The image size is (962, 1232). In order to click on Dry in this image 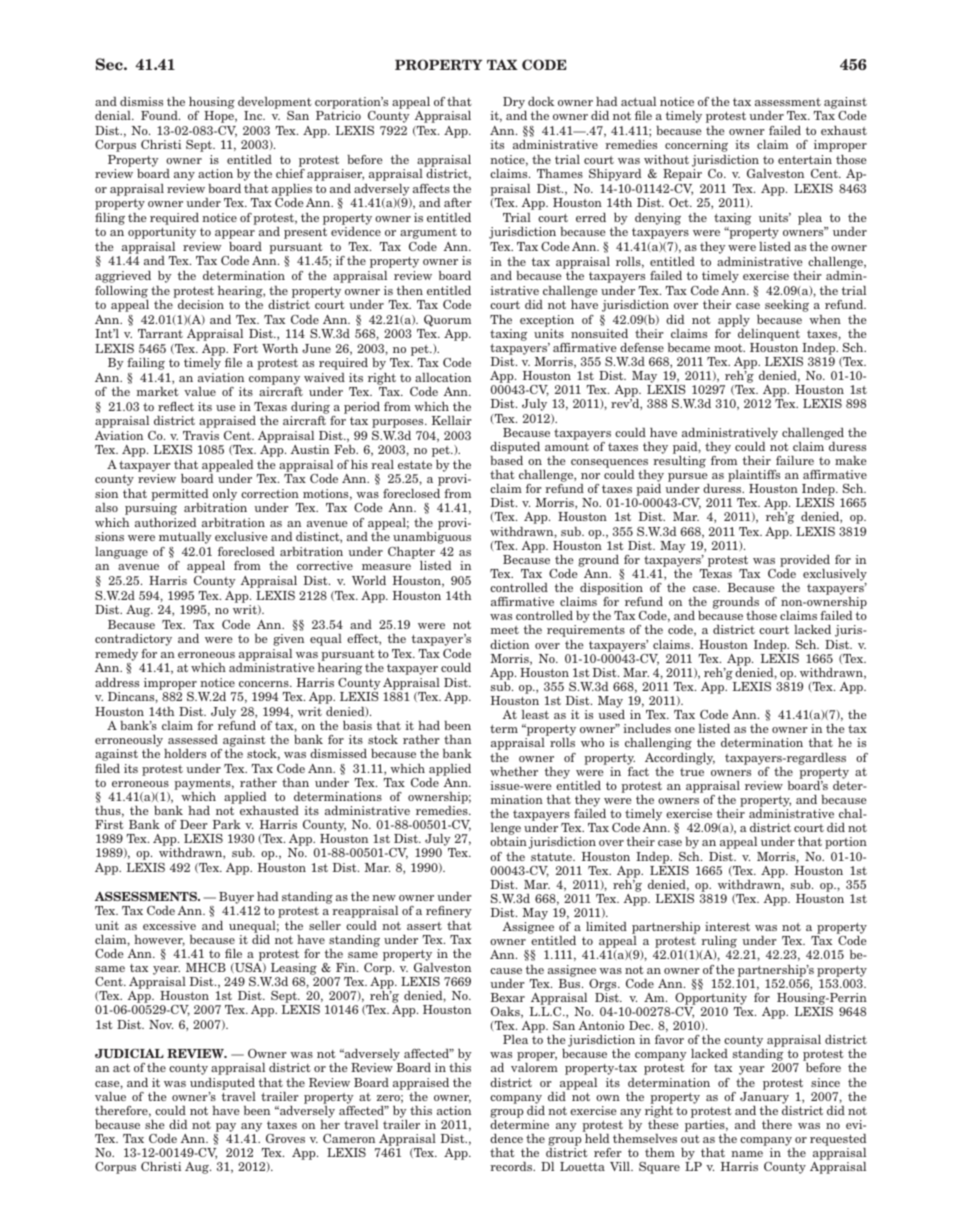, I will do `click(514, 103)`.
